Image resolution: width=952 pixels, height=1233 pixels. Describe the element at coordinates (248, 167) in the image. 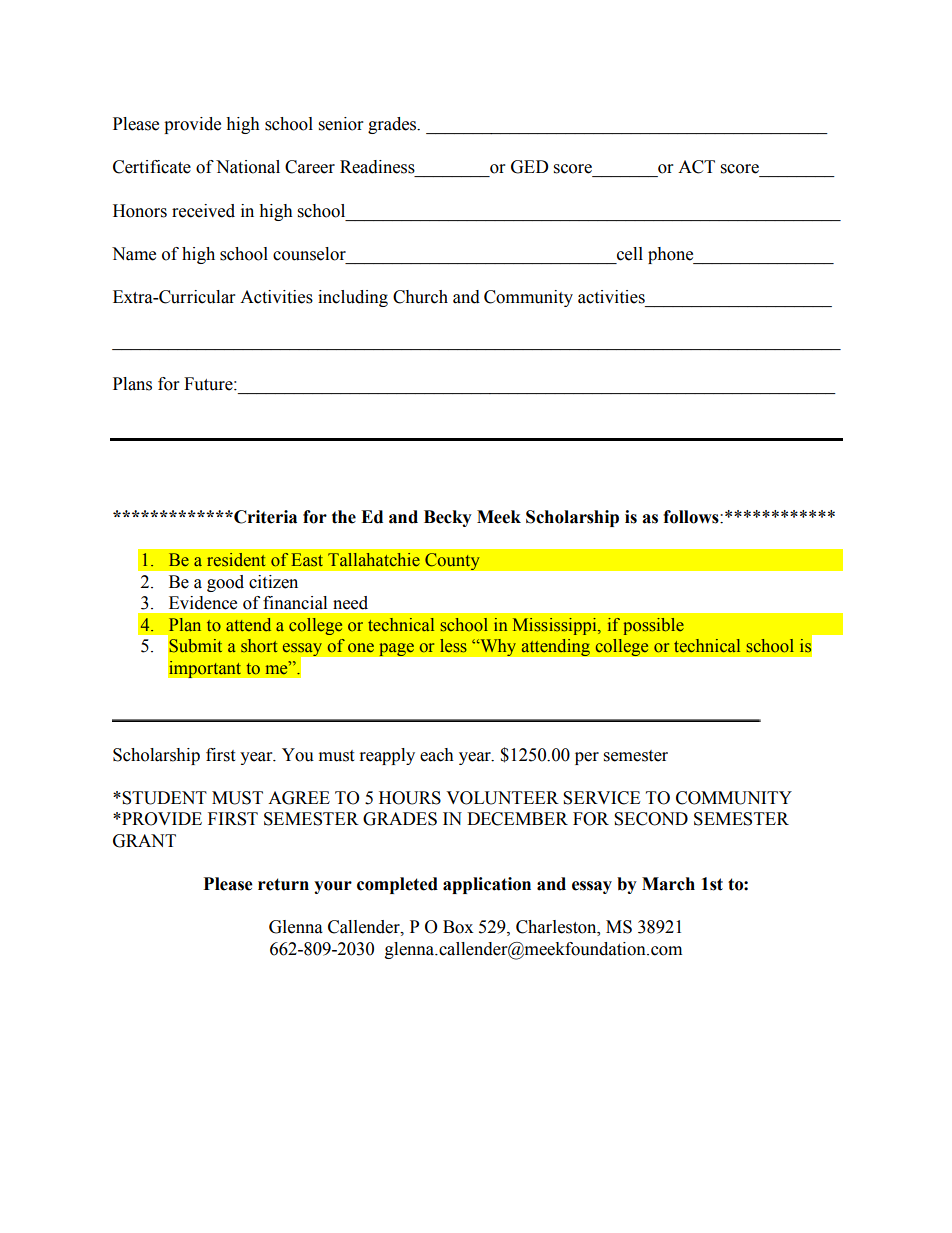

I see `National` at that location.
